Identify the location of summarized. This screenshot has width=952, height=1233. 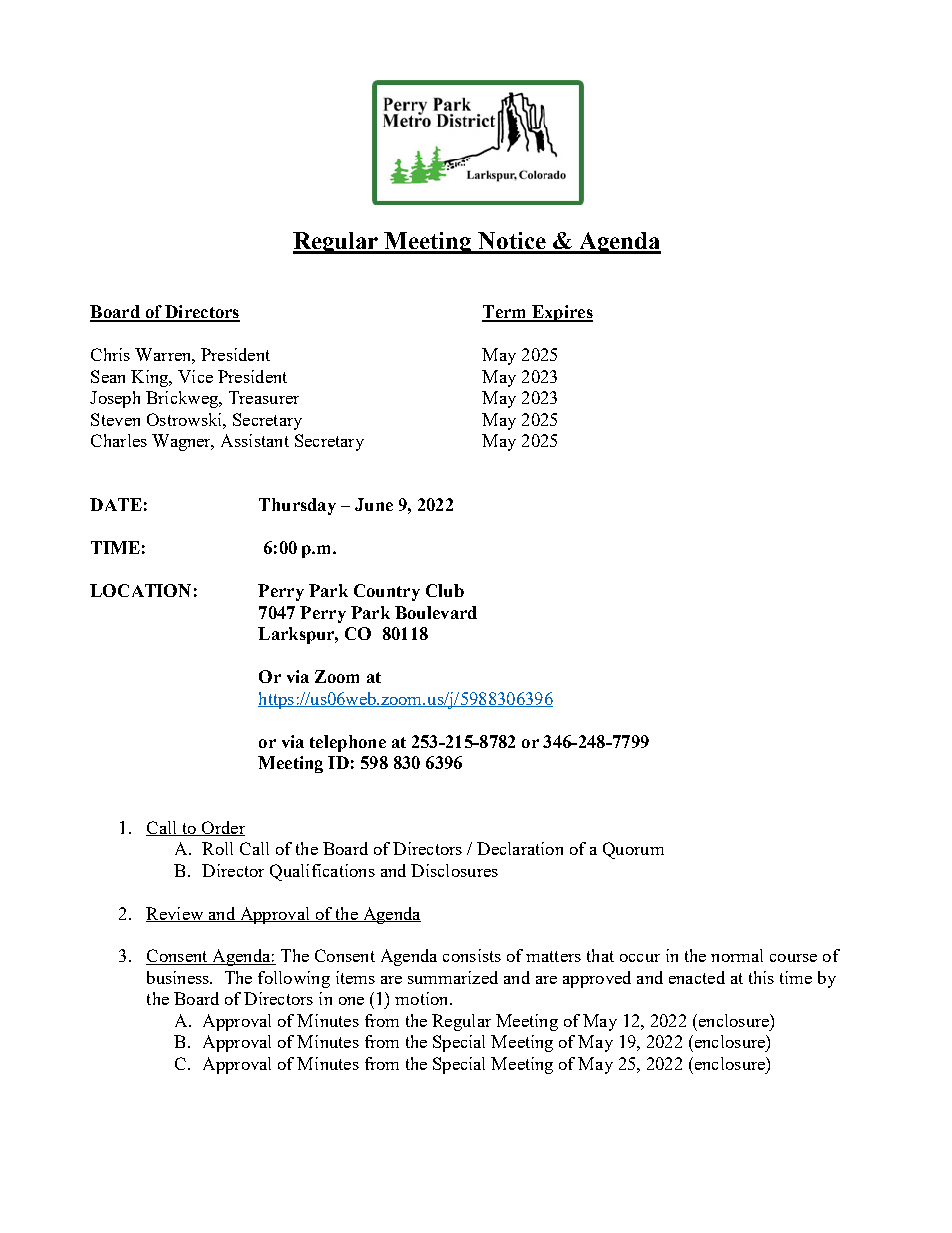
(453, 977).
